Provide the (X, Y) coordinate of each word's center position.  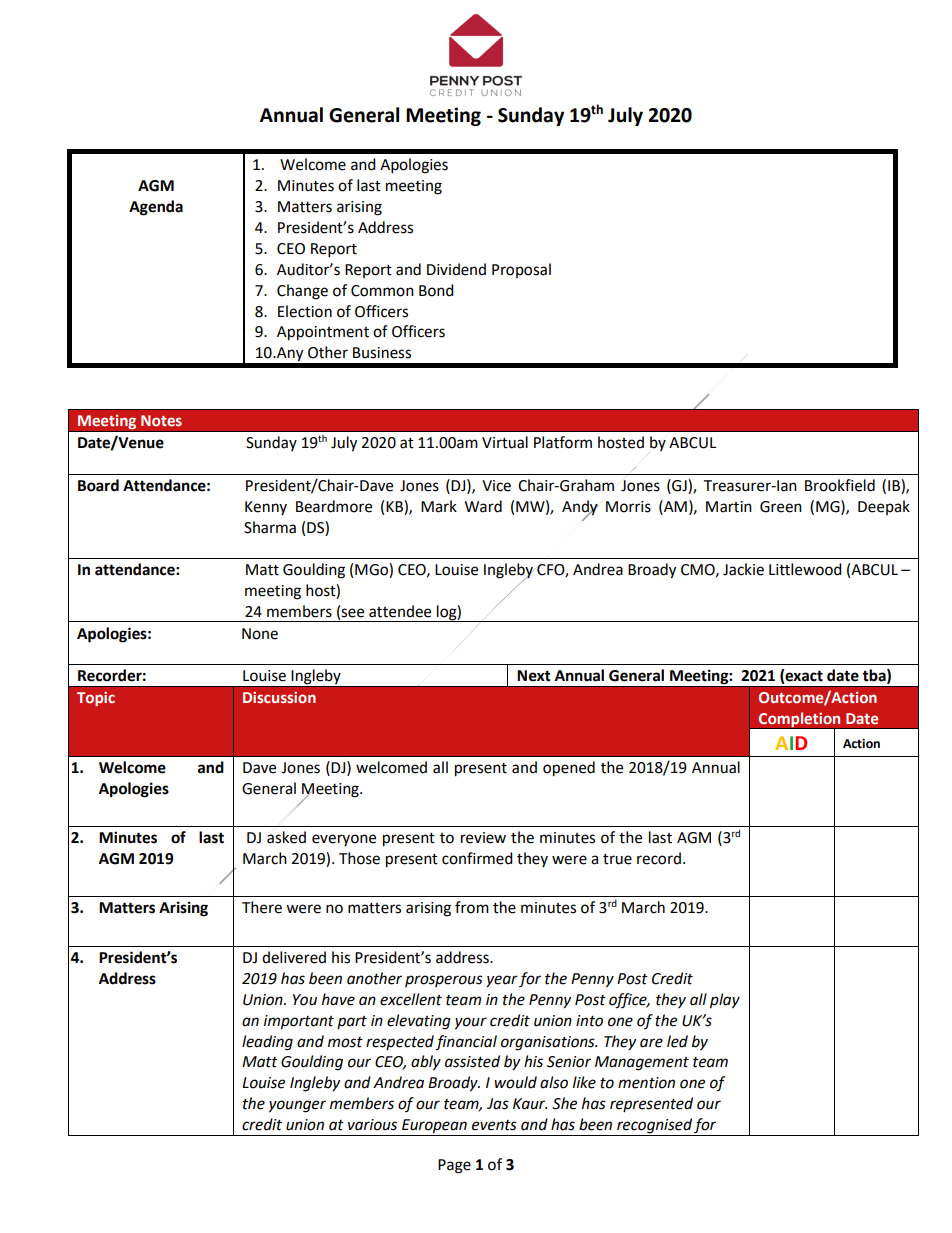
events (494, 1125)
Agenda (156, 208)
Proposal (521, 270)
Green (781, 507)
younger (297, 1106)
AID (791, 743)
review (483, 838)
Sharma (270, 527)
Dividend (456, 269)
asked (286, 837)
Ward (483, 506)
